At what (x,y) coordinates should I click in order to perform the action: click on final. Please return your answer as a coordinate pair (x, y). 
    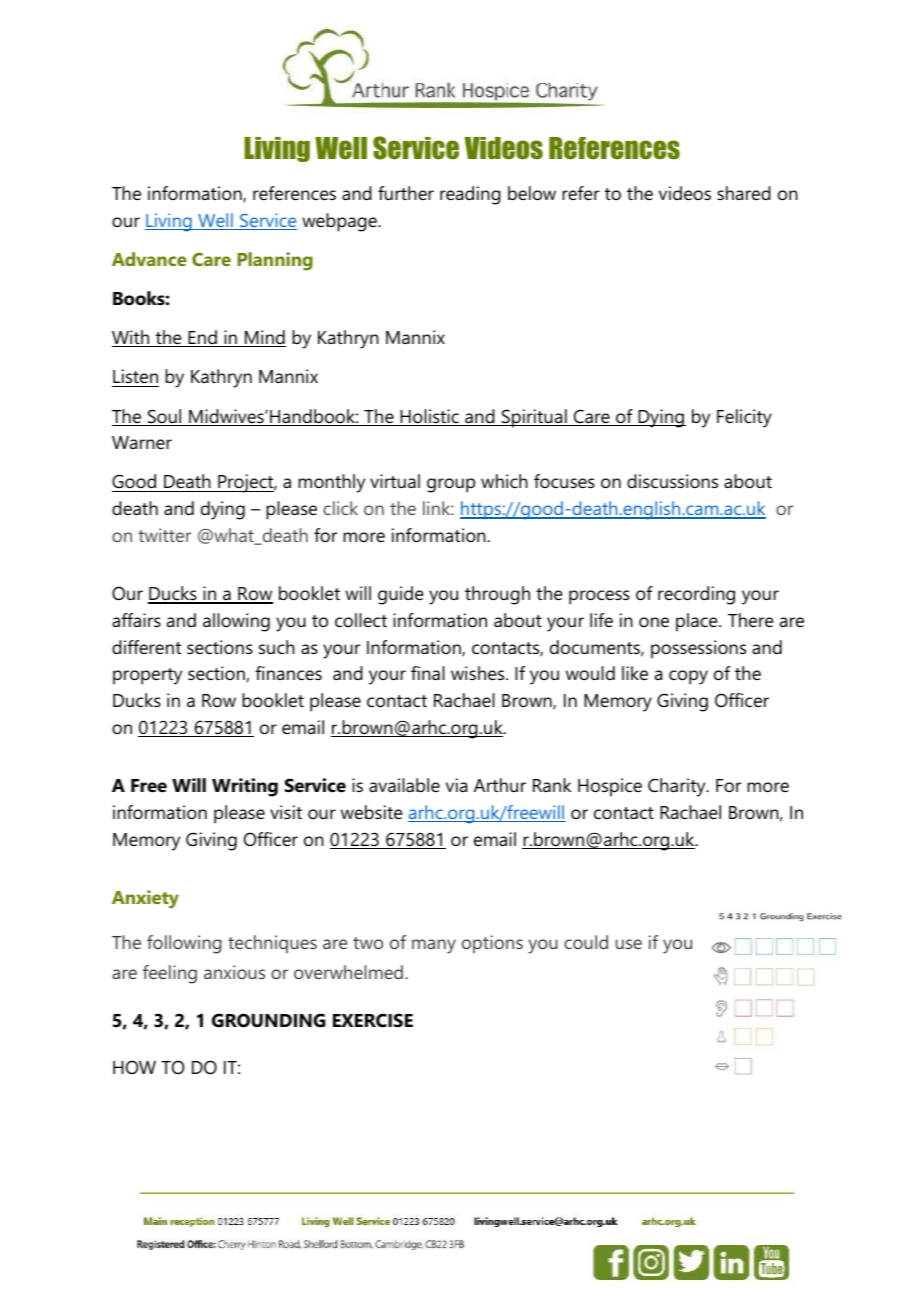
    Looking at the image, I should click on (428, 673).
